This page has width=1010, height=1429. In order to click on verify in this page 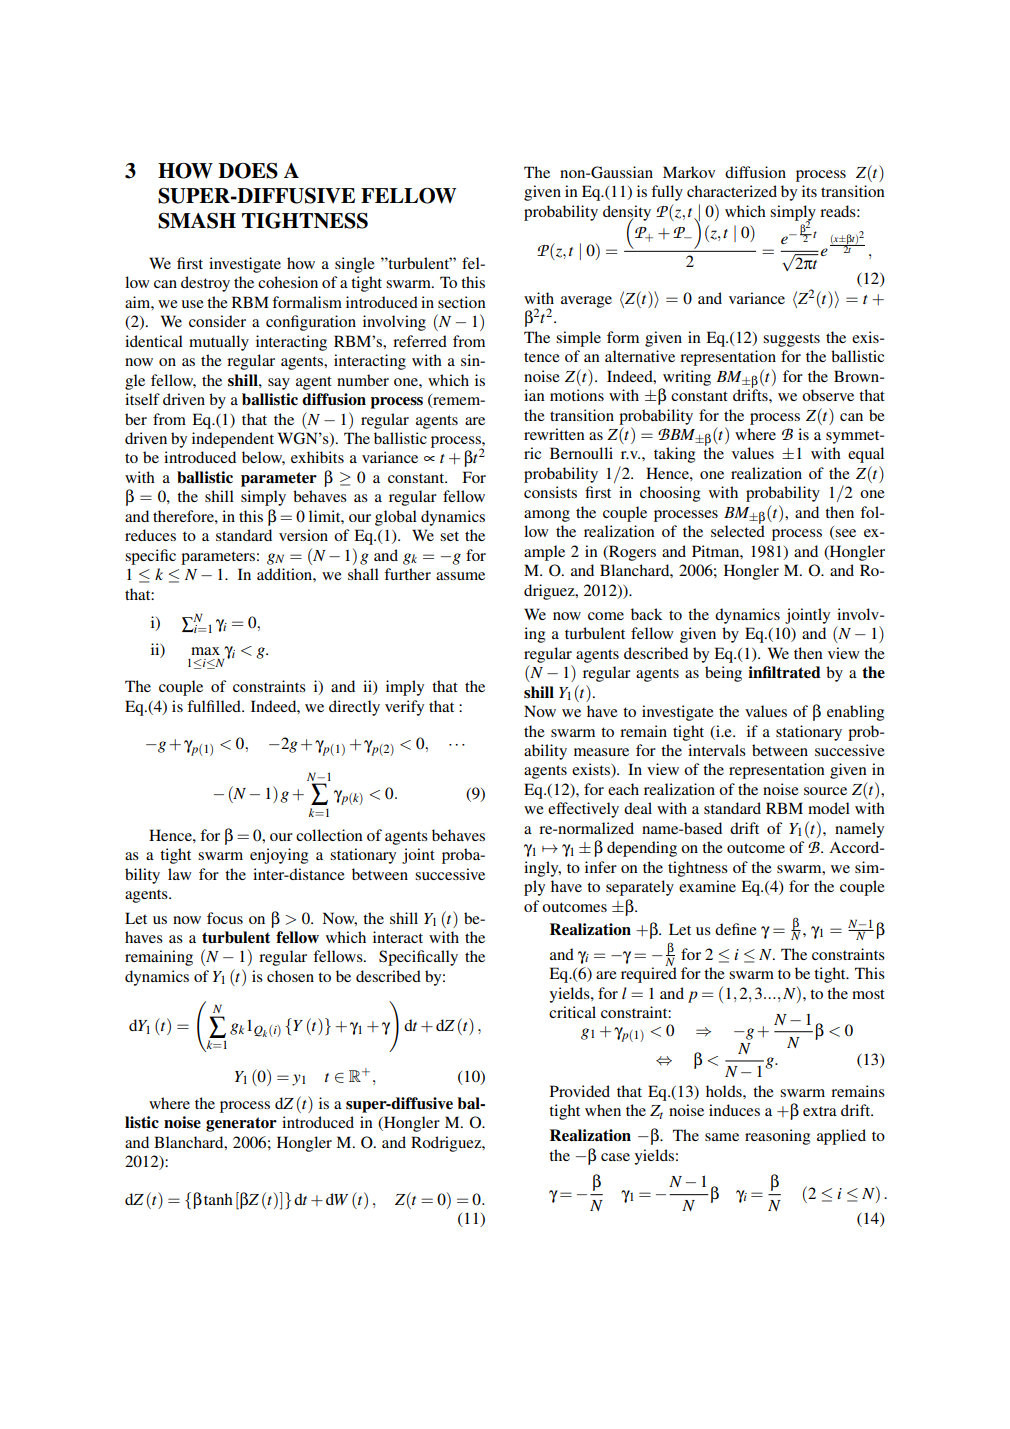, I will do `click(404, 708)`.
